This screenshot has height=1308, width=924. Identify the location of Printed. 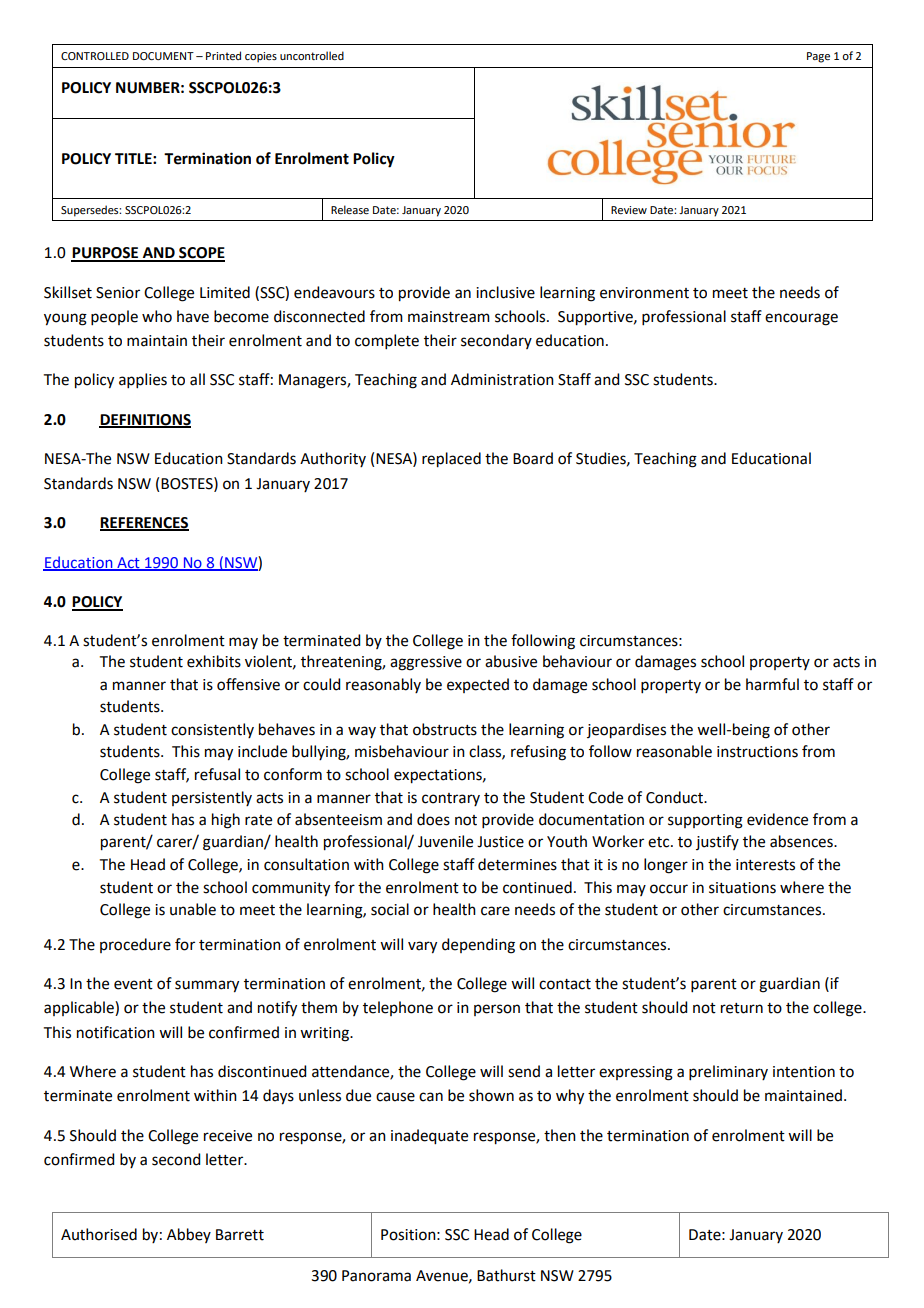
(223, 55).
